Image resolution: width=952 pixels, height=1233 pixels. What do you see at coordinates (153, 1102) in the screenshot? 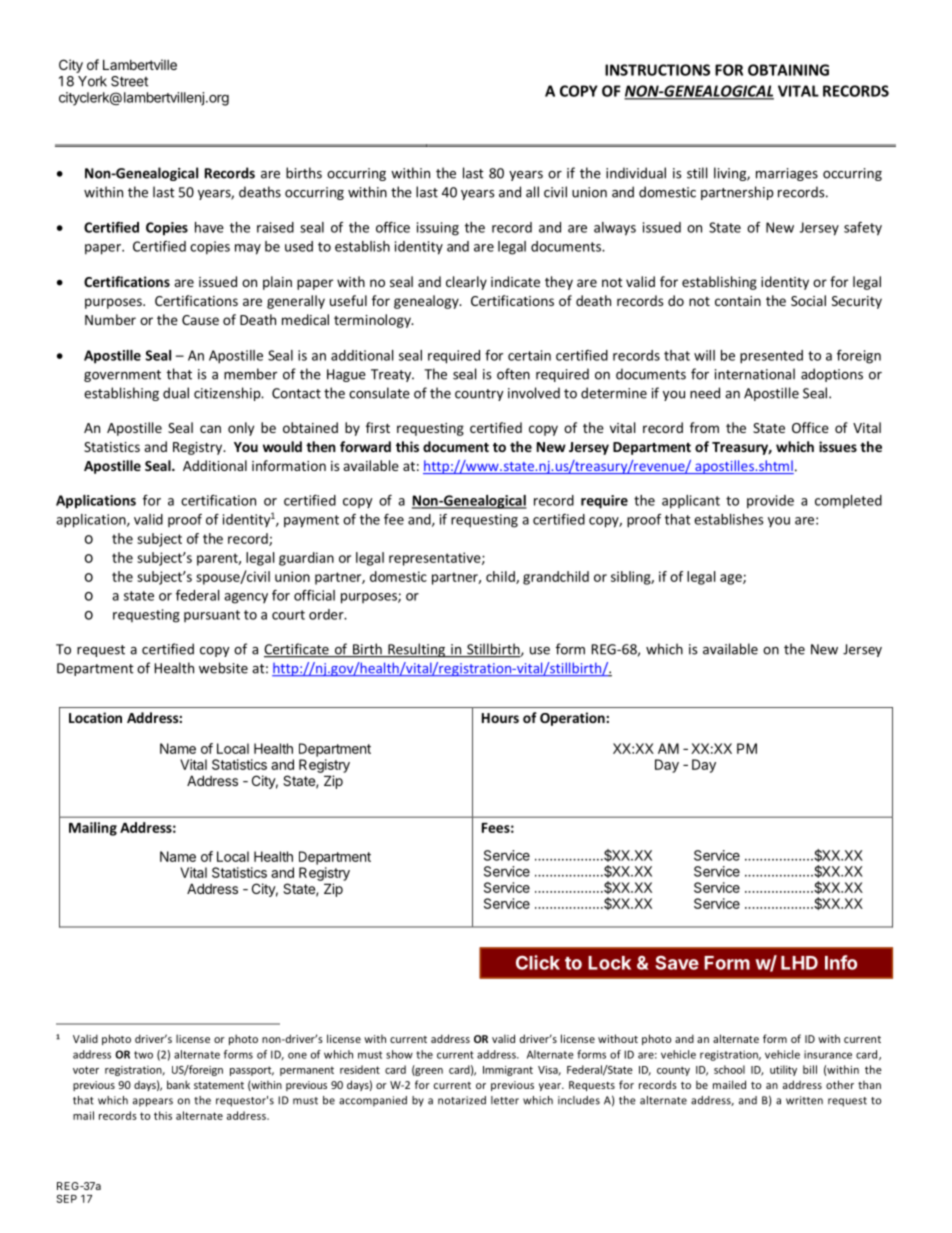
I see `appears` at bounding box center [153, 1102].
